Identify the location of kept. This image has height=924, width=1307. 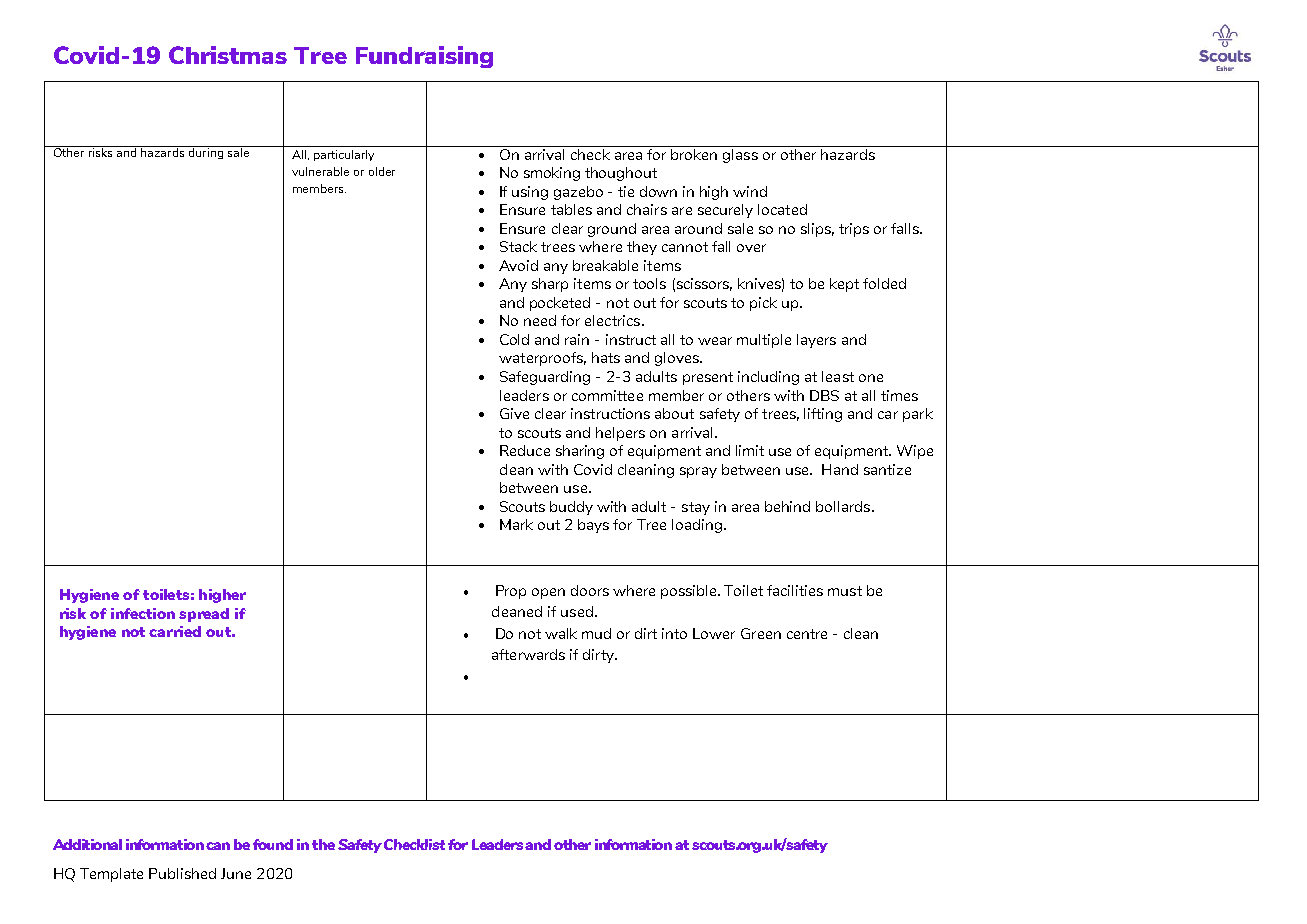
(844, 285).
